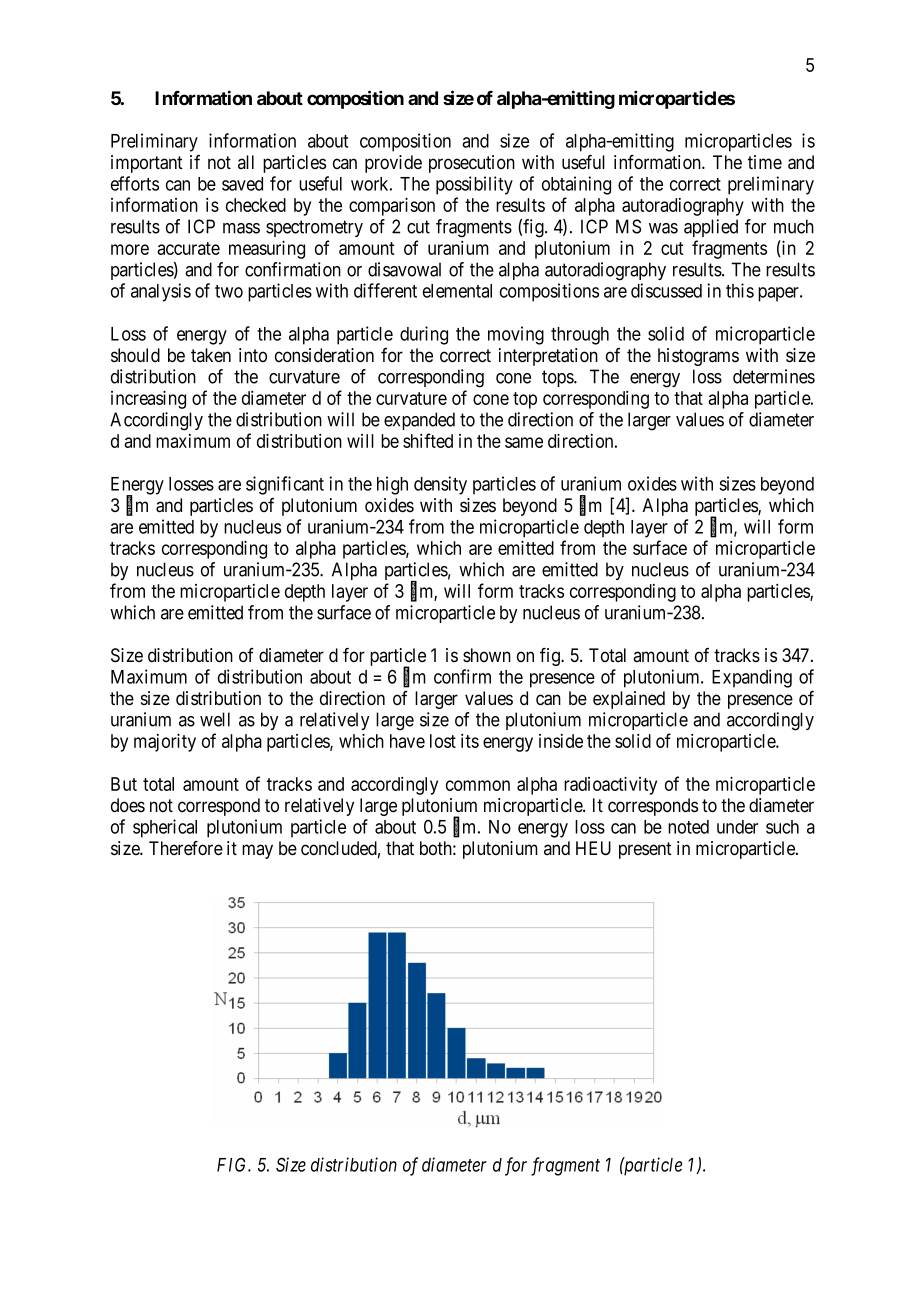  I want to click on Expanding, so click(752, 678).
